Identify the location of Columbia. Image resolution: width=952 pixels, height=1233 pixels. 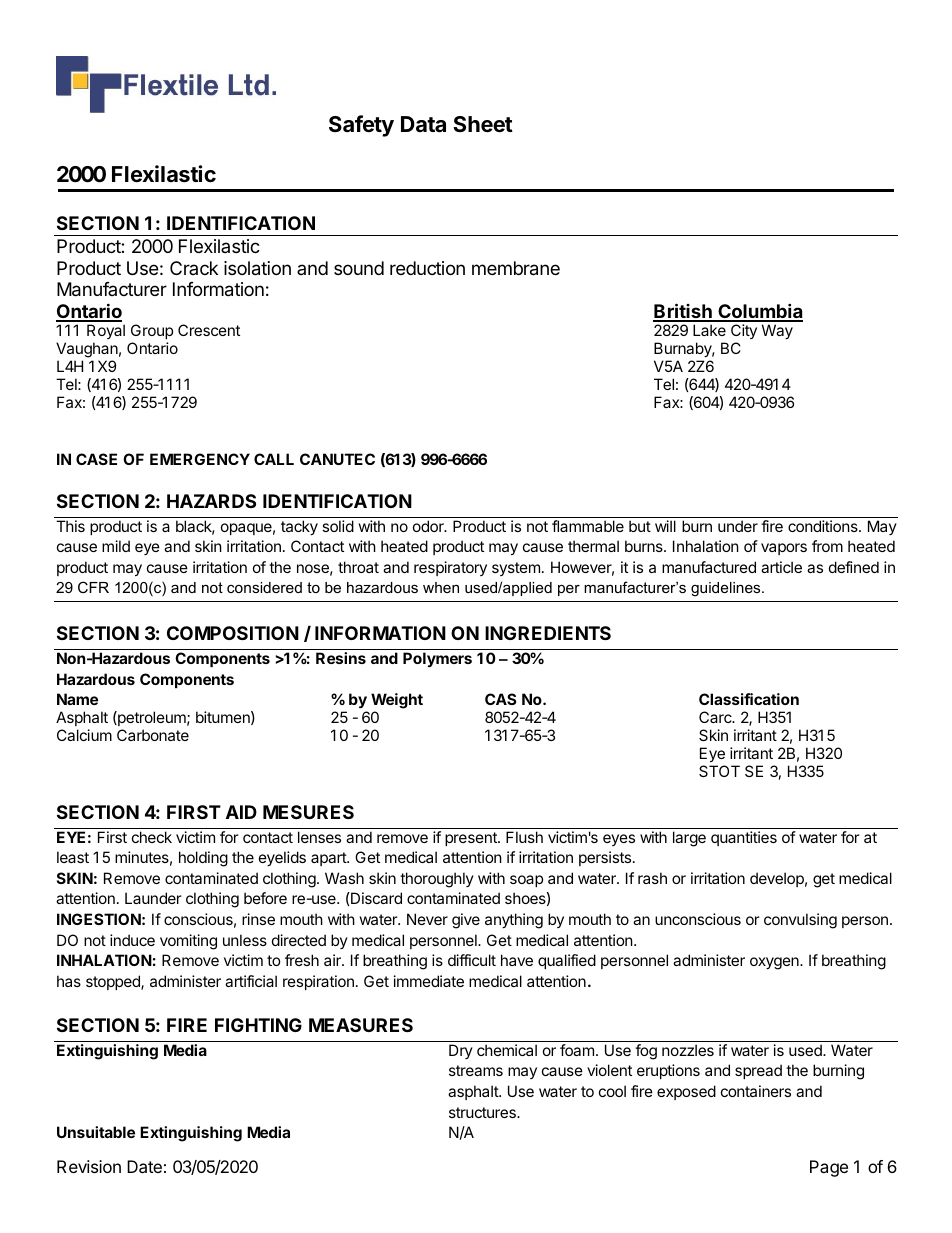
(759, 312).
